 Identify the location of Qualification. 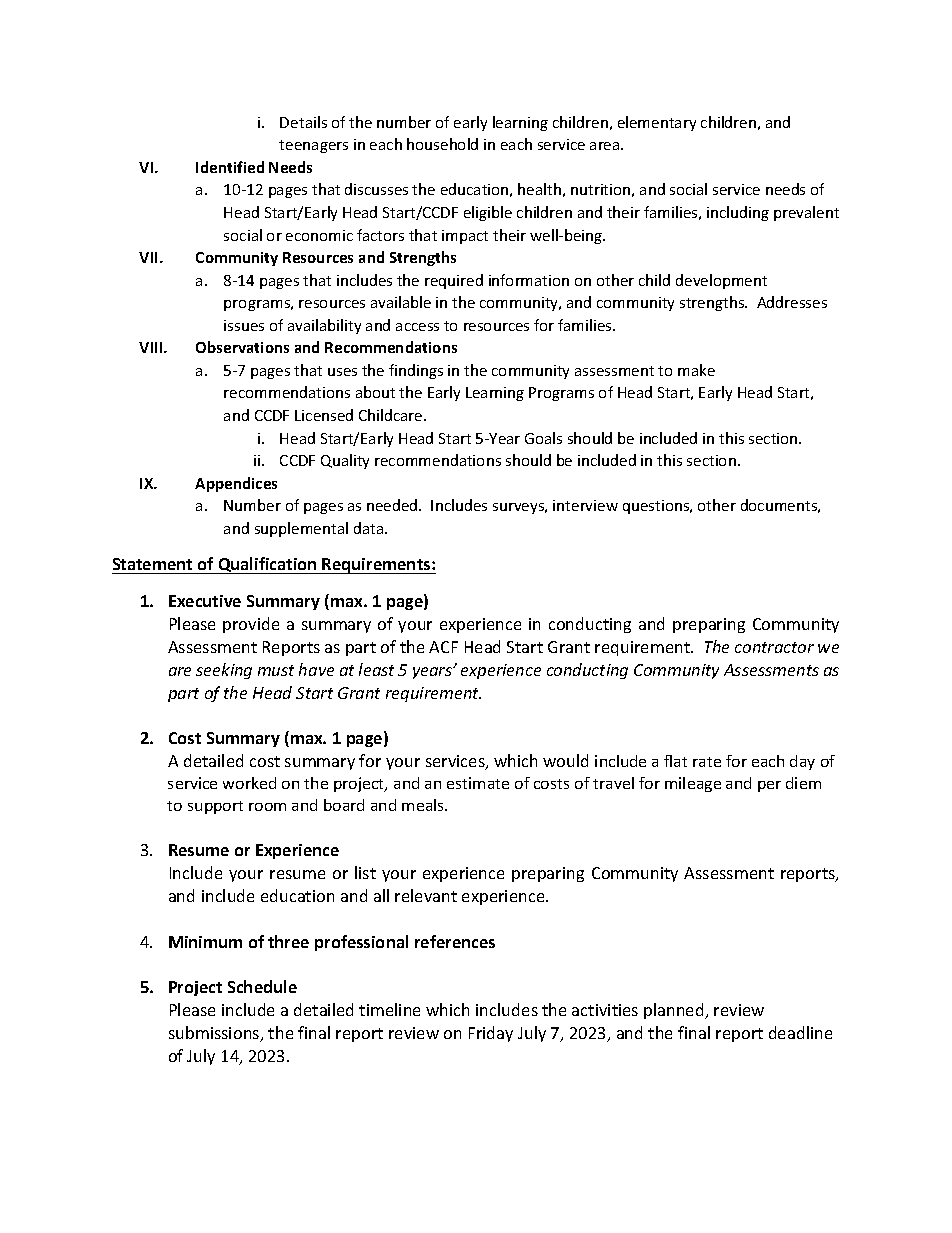
(267, 565).
